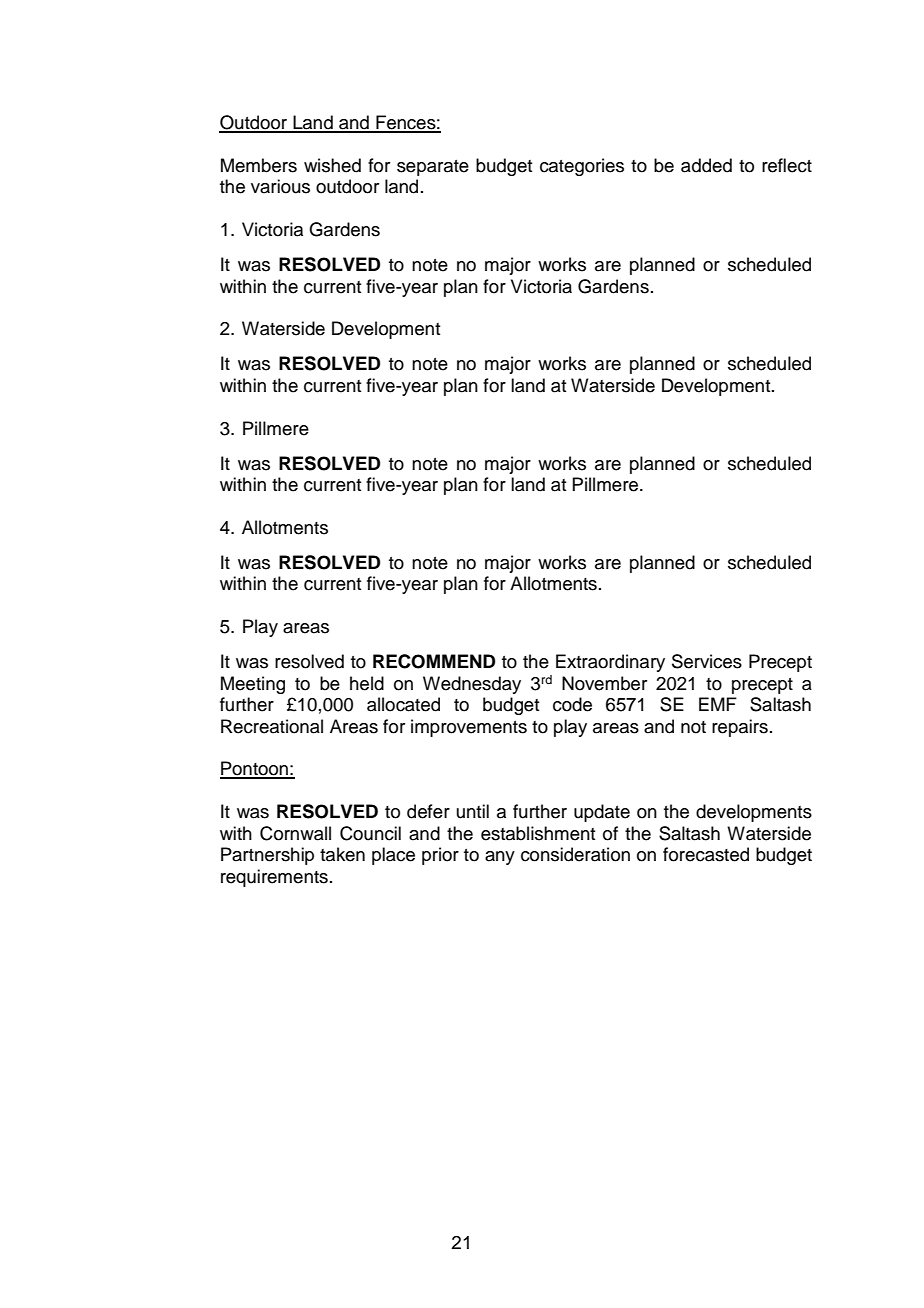 The width and height of the screenshot is (924, 1308). I want to click on any, so click(500, 858).
